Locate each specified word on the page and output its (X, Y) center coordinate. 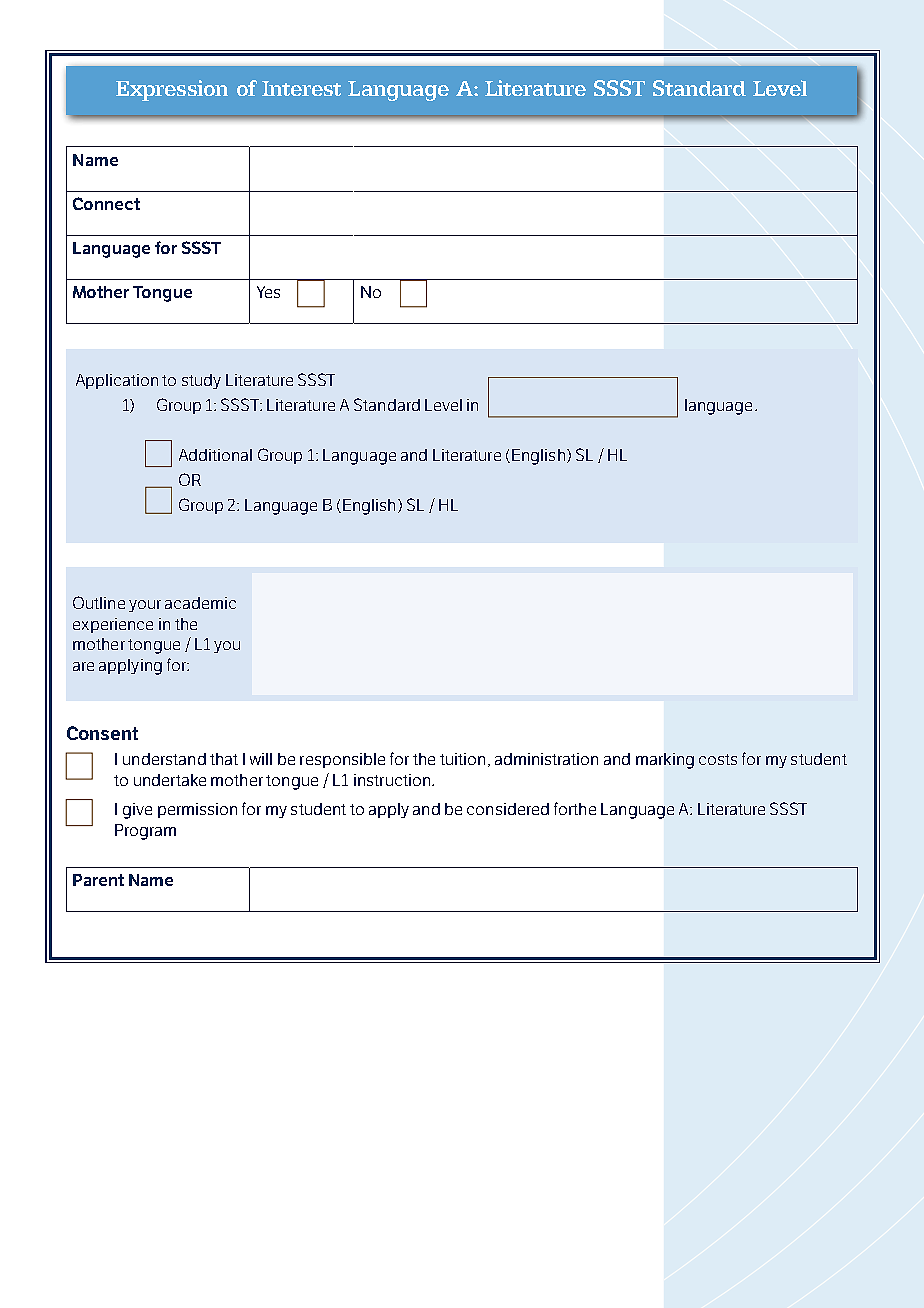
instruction (393, 780)
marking (665, 761)
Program (145, 832)
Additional (215, 455)
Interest (301, 88)
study (201, 381)
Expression (172, 90)
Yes (268, 292)
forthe (575, 808)
